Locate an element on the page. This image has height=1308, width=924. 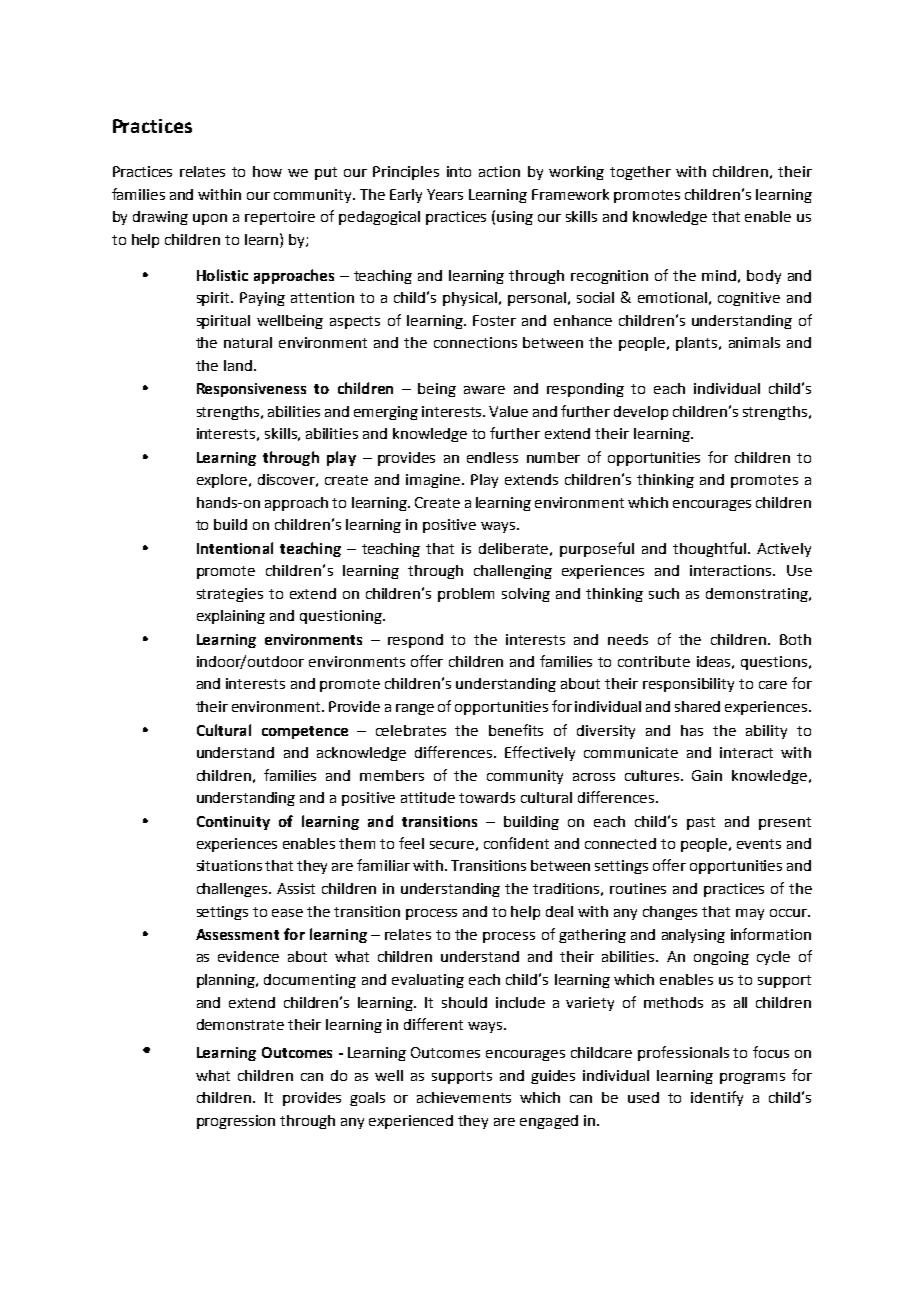
responsibility is located at coordinates (688, 685).
